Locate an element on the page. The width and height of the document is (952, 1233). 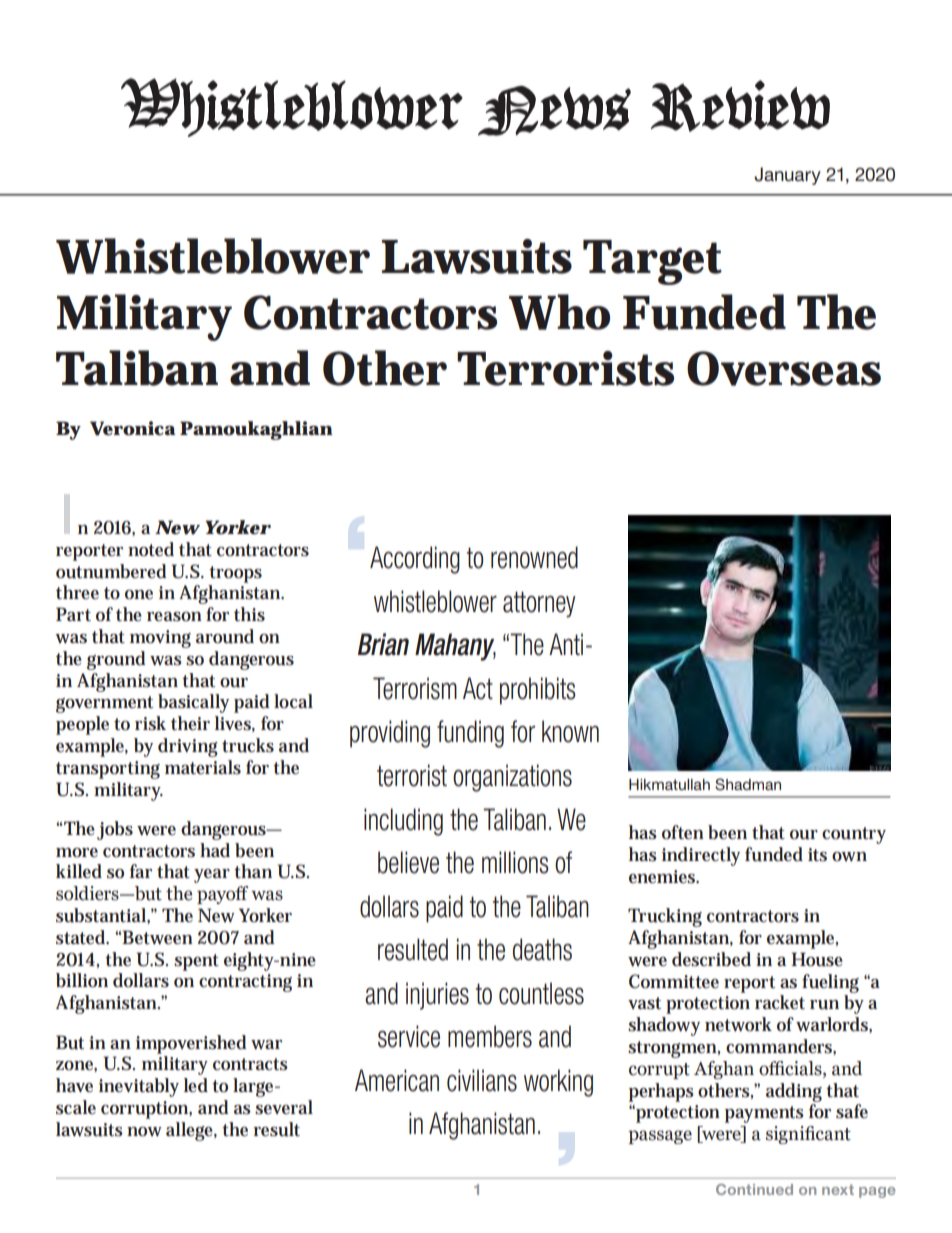
Who is located at coordinates (559, 312).
